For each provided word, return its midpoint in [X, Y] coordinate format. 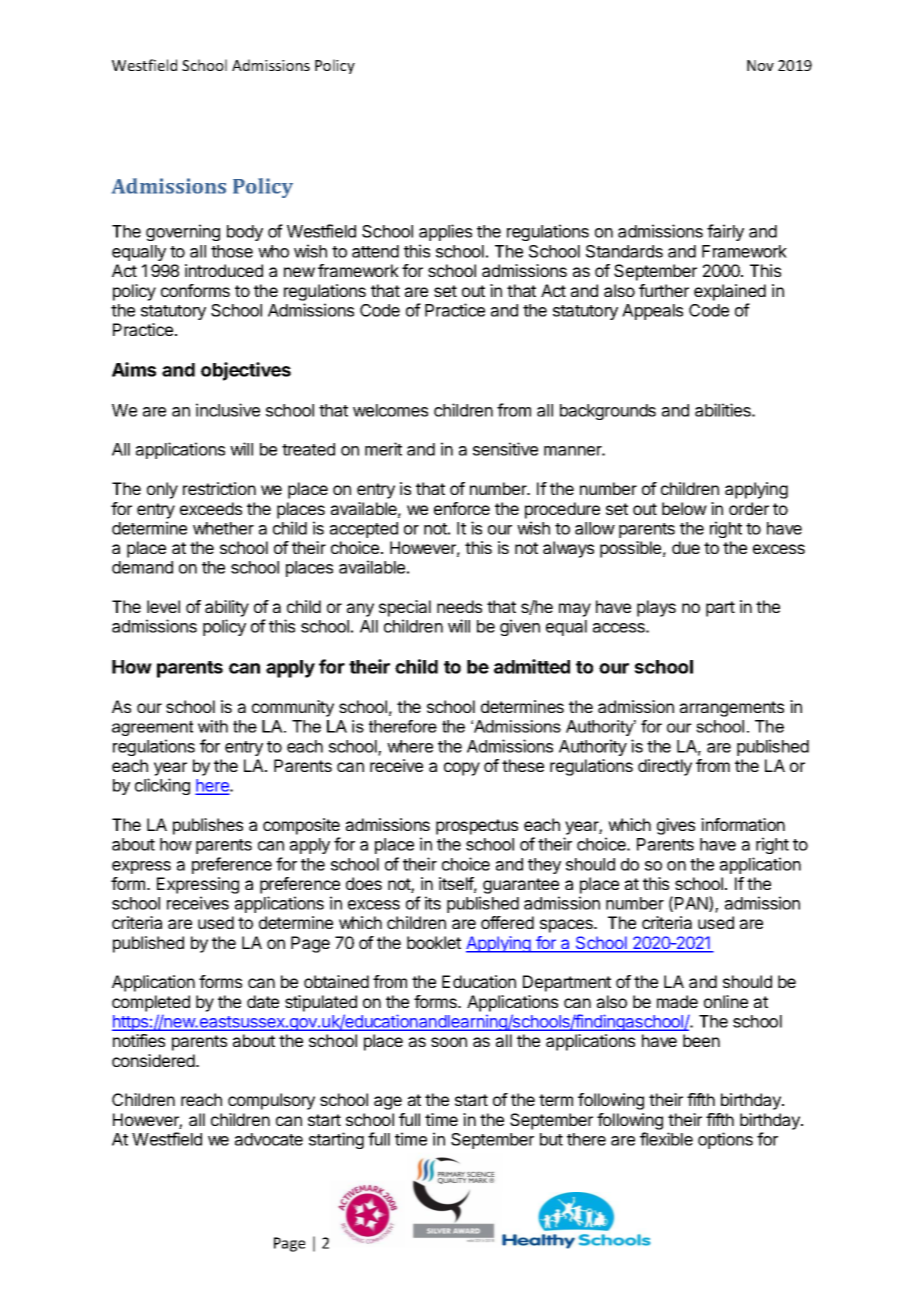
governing [183, 232]
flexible [666, 1139]
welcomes [390, 410]
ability [227, 608]
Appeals [652, 312]
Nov [760, 65]
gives [676, 826]
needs [459, 606]
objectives [246, 371]
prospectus [477, 827]
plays [656, 608]
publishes [208, 826]
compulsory [271, 1101]
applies [445, 232]
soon [449, 1042]
